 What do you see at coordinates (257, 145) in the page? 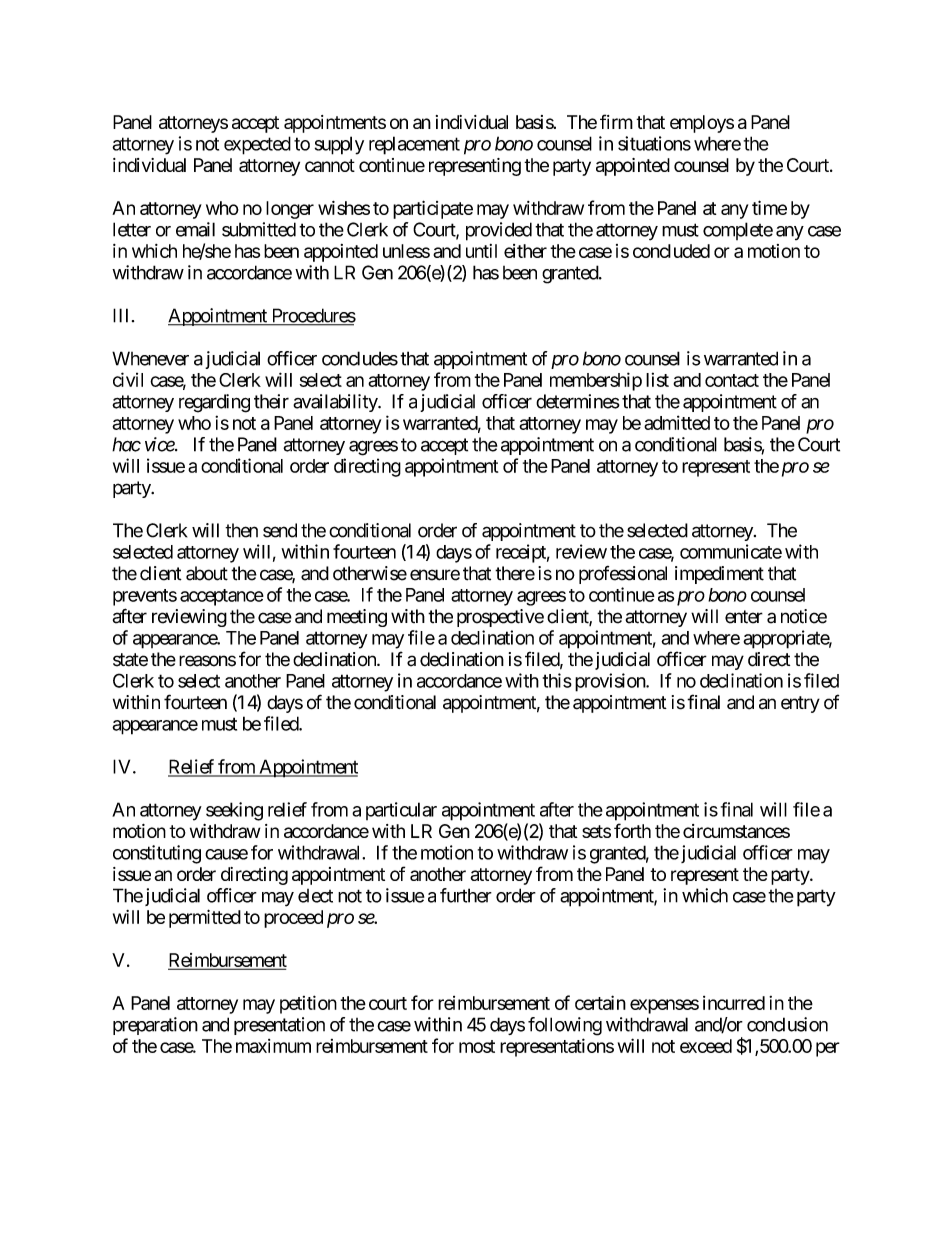
I see `expected` at bounding box center [257, 145].
